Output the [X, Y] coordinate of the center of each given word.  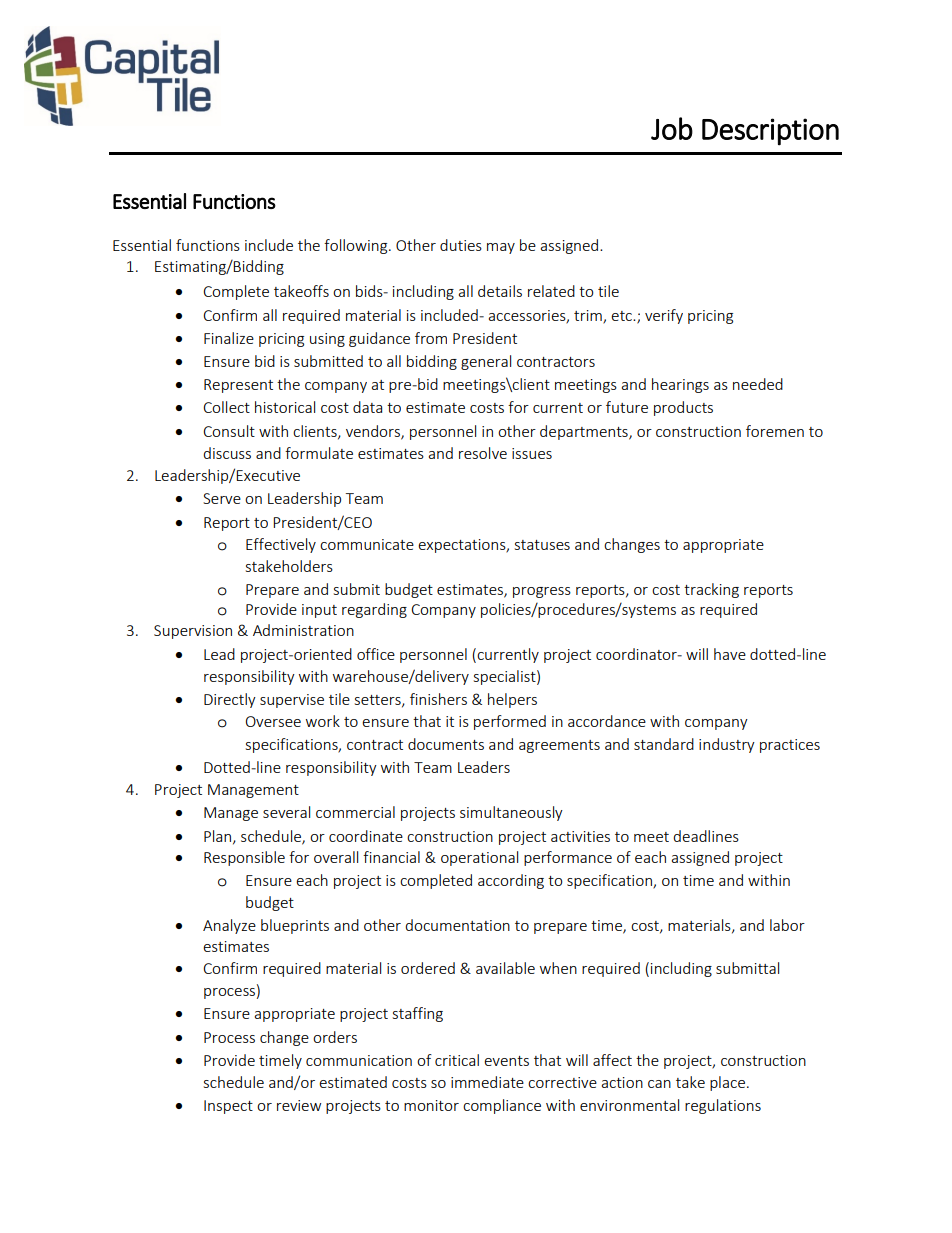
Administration [303, 630]
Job [672, 128]
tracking [711, 590]
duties [461, 245]
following [357, 246]
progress [542, 592]
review [299, 1105]
